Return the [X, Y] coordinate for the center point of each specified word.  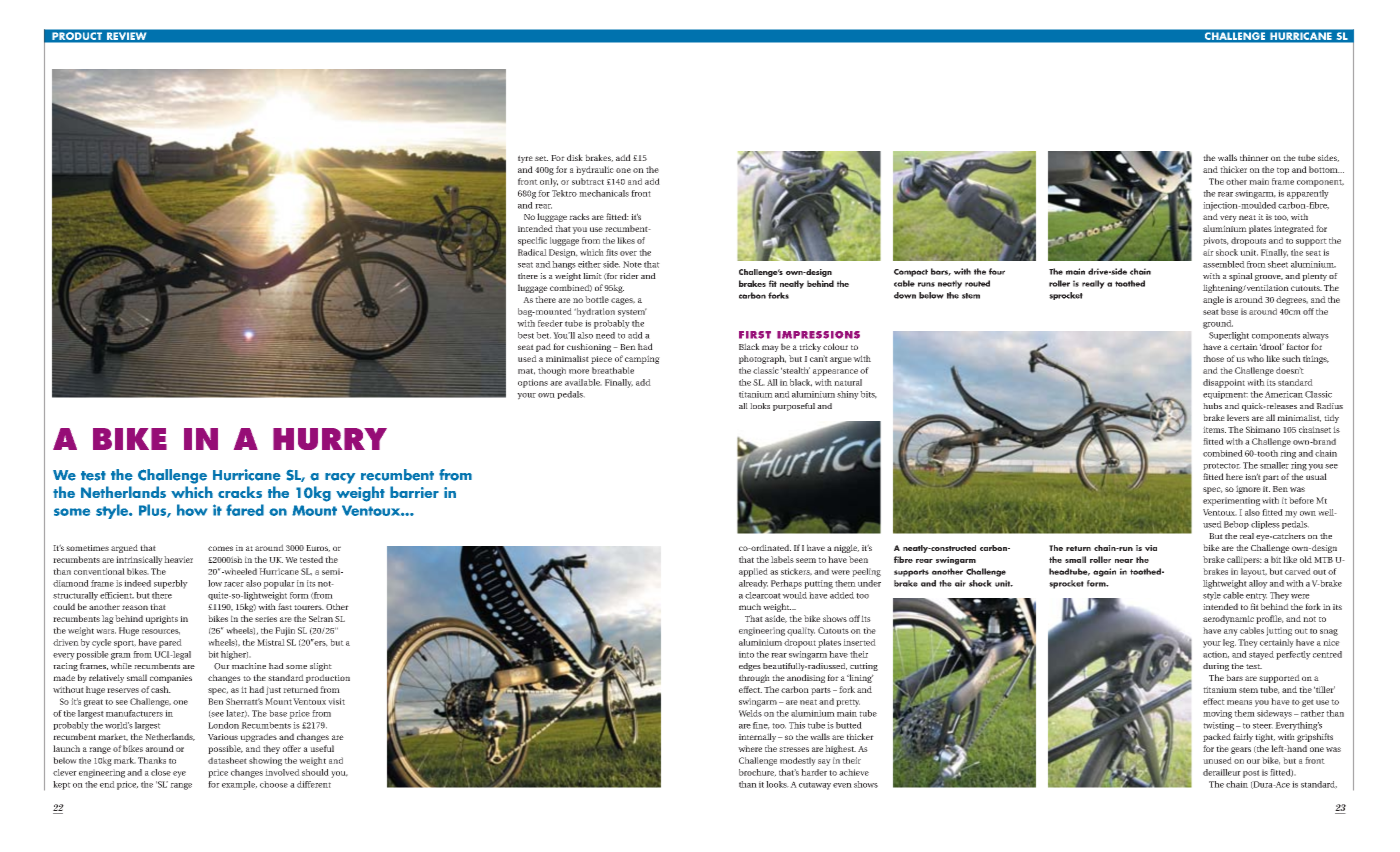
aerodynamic [1228, 619]
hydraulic [595, 170]
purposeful [794, 407]
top [1283, 171]
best [526, 335]
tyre [525, 159]
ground [1218, 324]
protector [1222, 466]
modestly [798, 761]
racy [340, 478]
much [750, 606]
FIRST [755, 335]
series [266, 619]
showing [265, 761]
